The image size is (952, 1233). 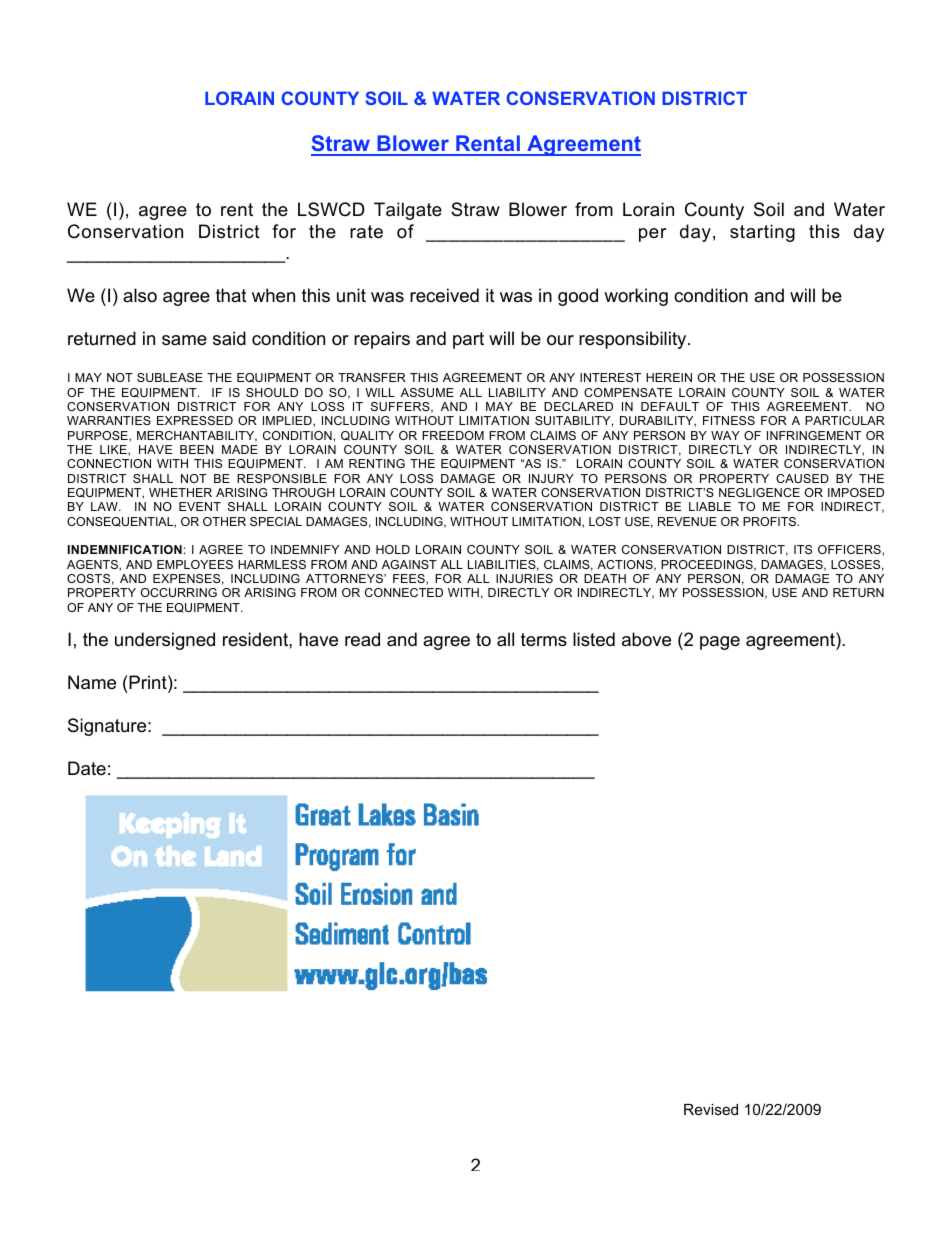 What do you see at coordinates (195, 564) in the image?
I see `EMPLOYEES` at bounding box center [195, 564].
